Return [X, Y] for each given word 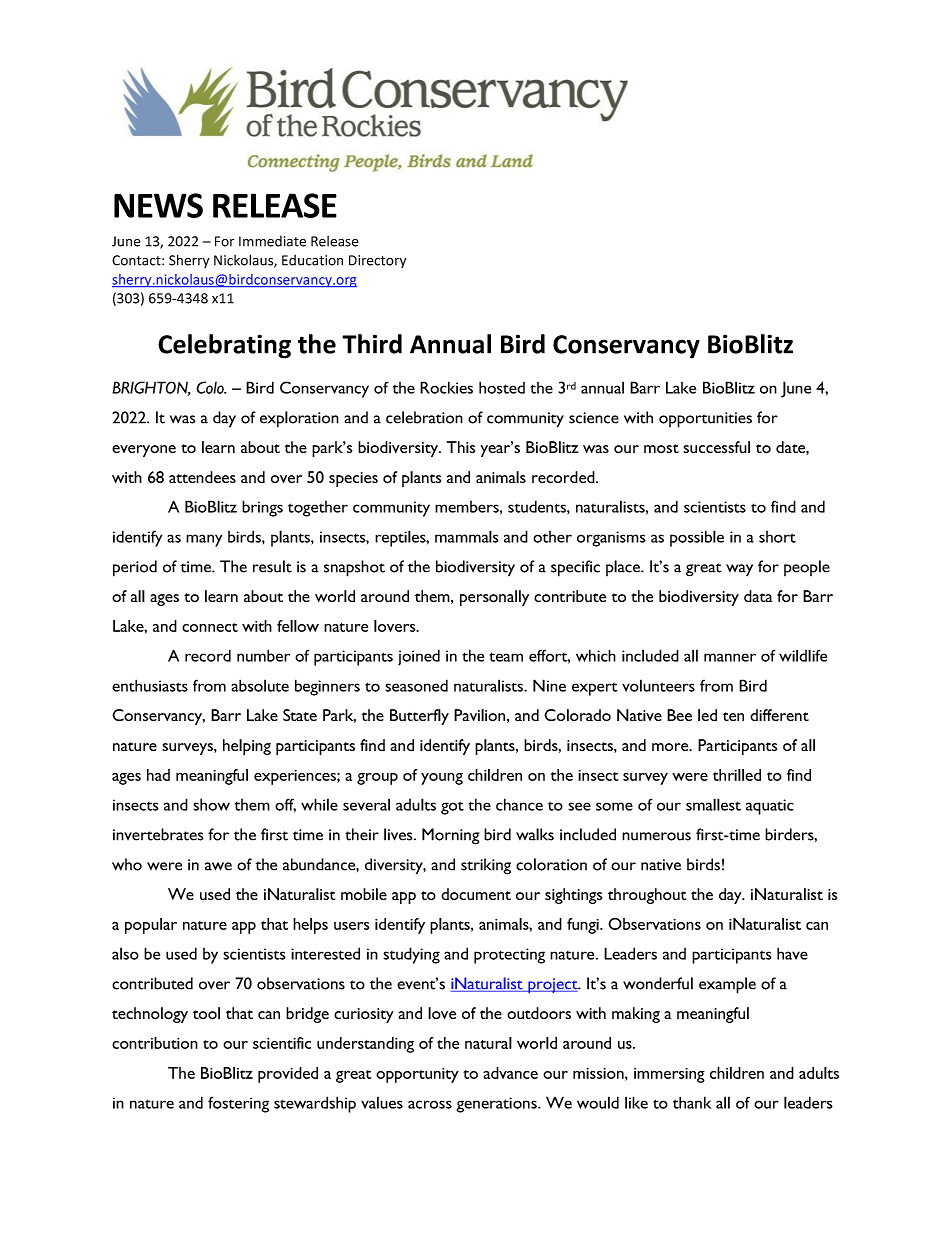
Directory [377, 261]
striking [486, 866]
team [506, 657]
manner [730, 657]
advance [510, 1073]
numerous [656, 836]
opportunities [705, 420]
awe [218, 866]
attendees [202, 477]
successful [716, 447]
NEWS [158, 205]
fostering [238, 1104]
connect [210, 627]
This [461, 447]
